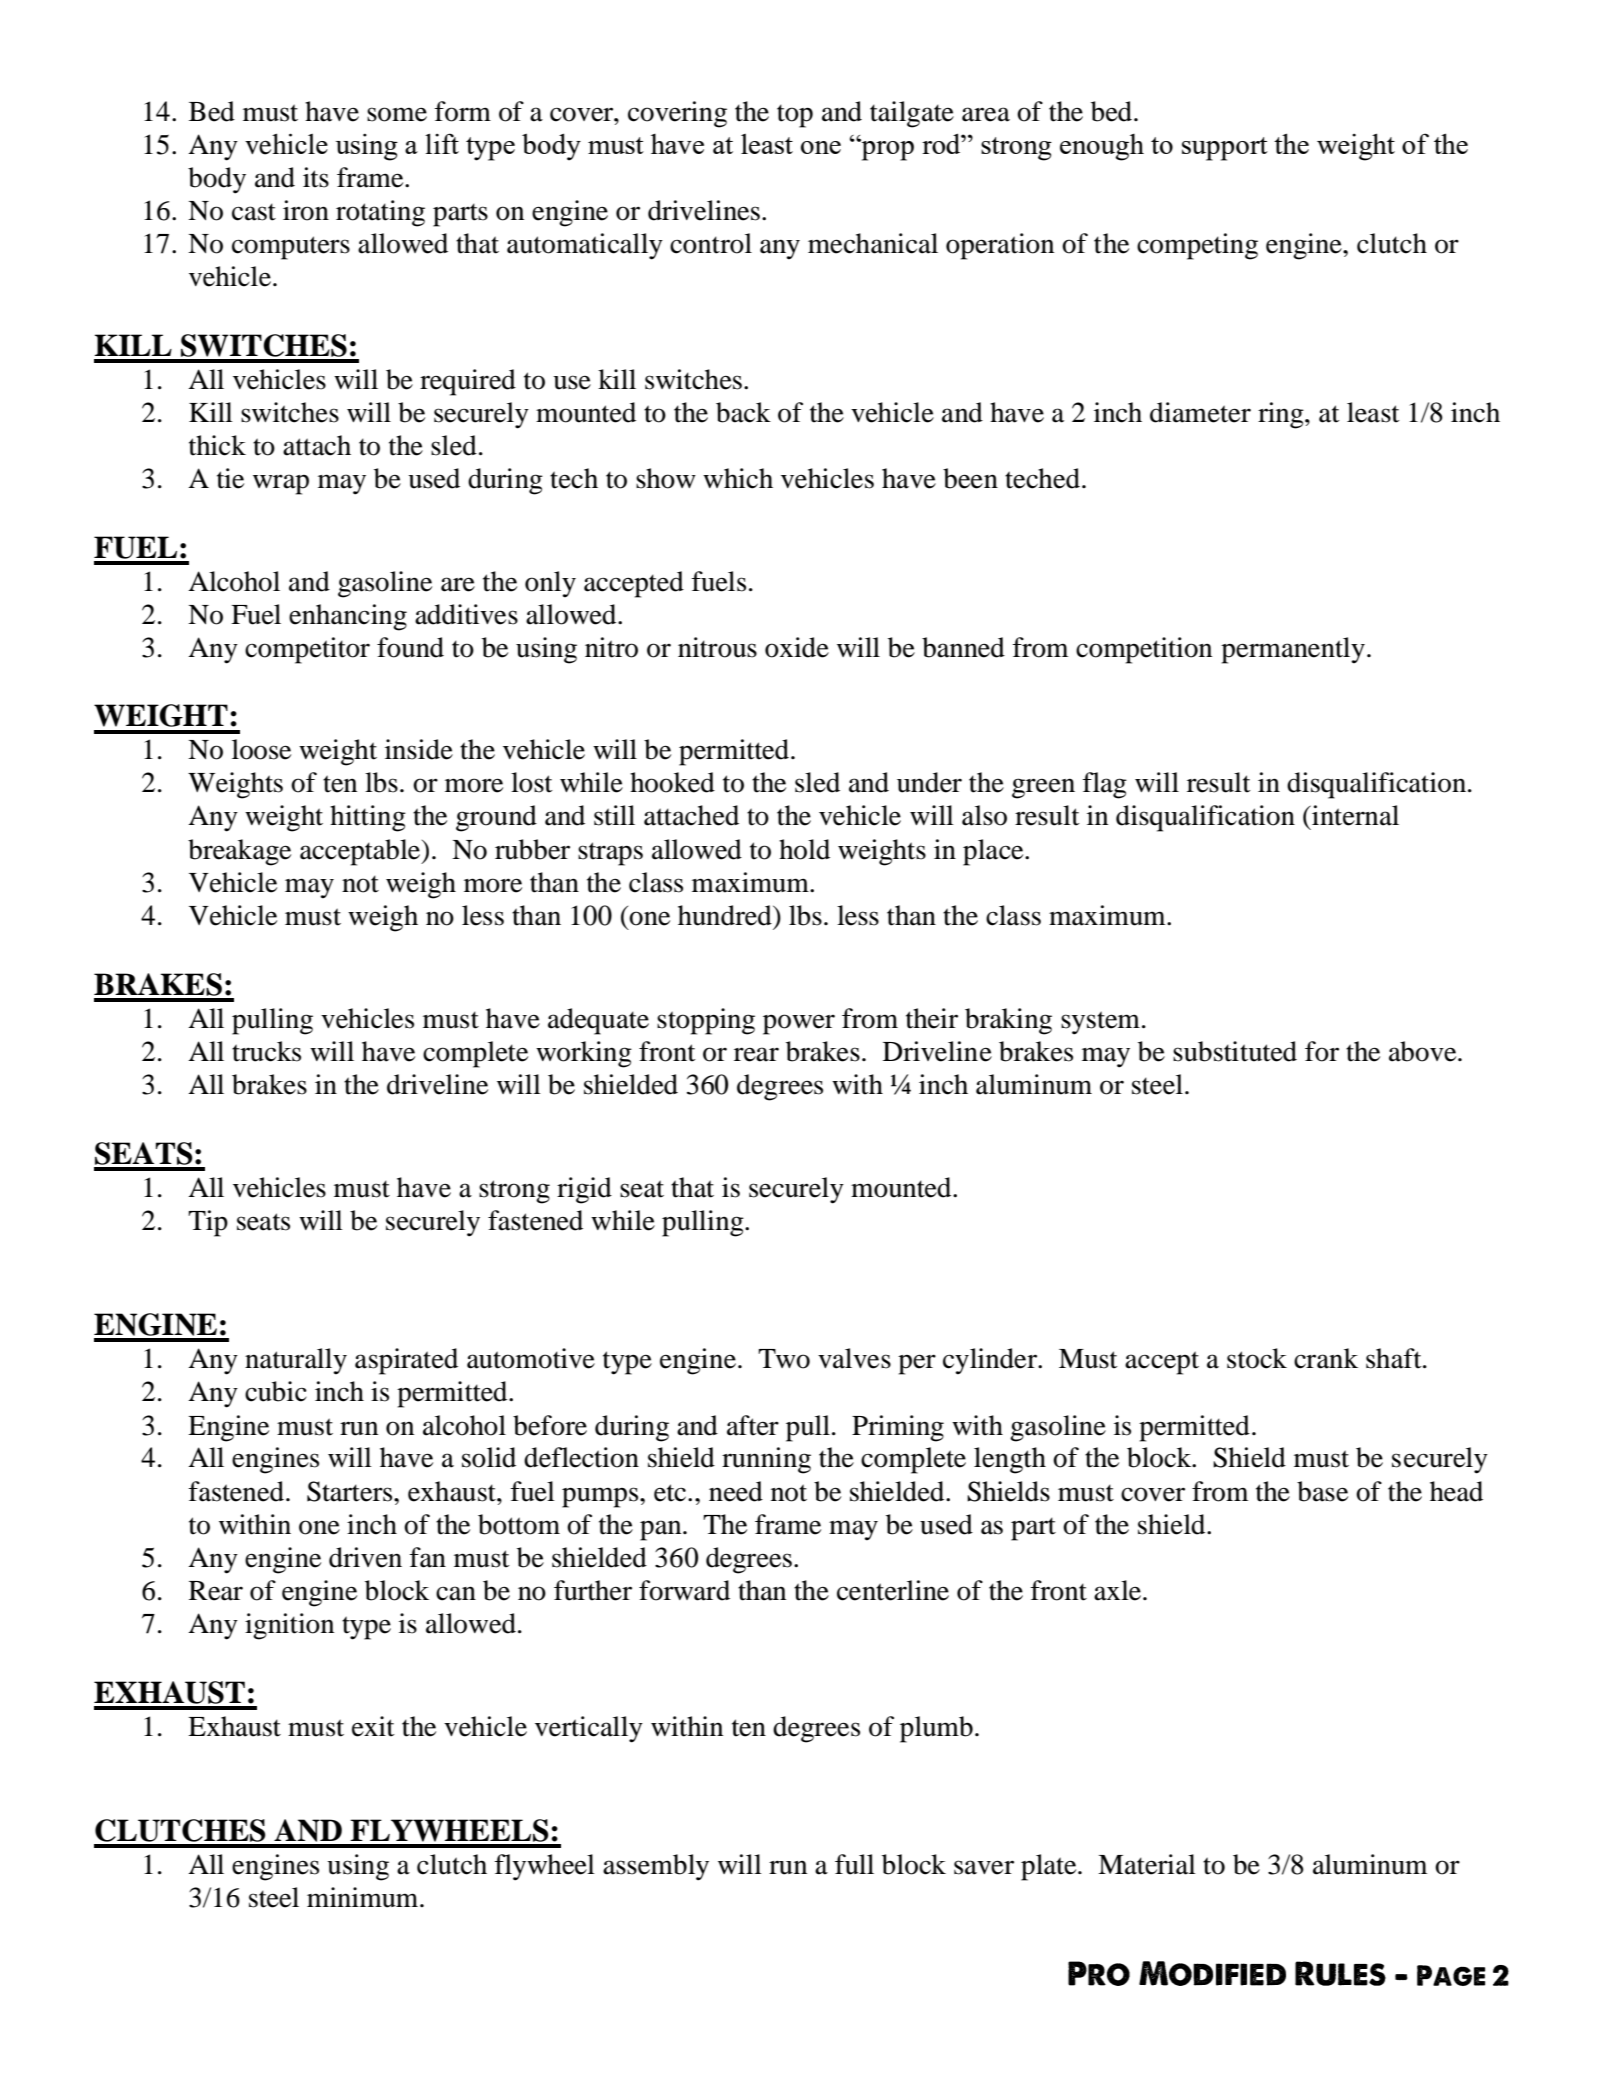 The image size is (1603, 2075). What do you see at coordinates (1326, 1358) in the screenshot?
I see `crank` at bounding box center [1326, 1358].
